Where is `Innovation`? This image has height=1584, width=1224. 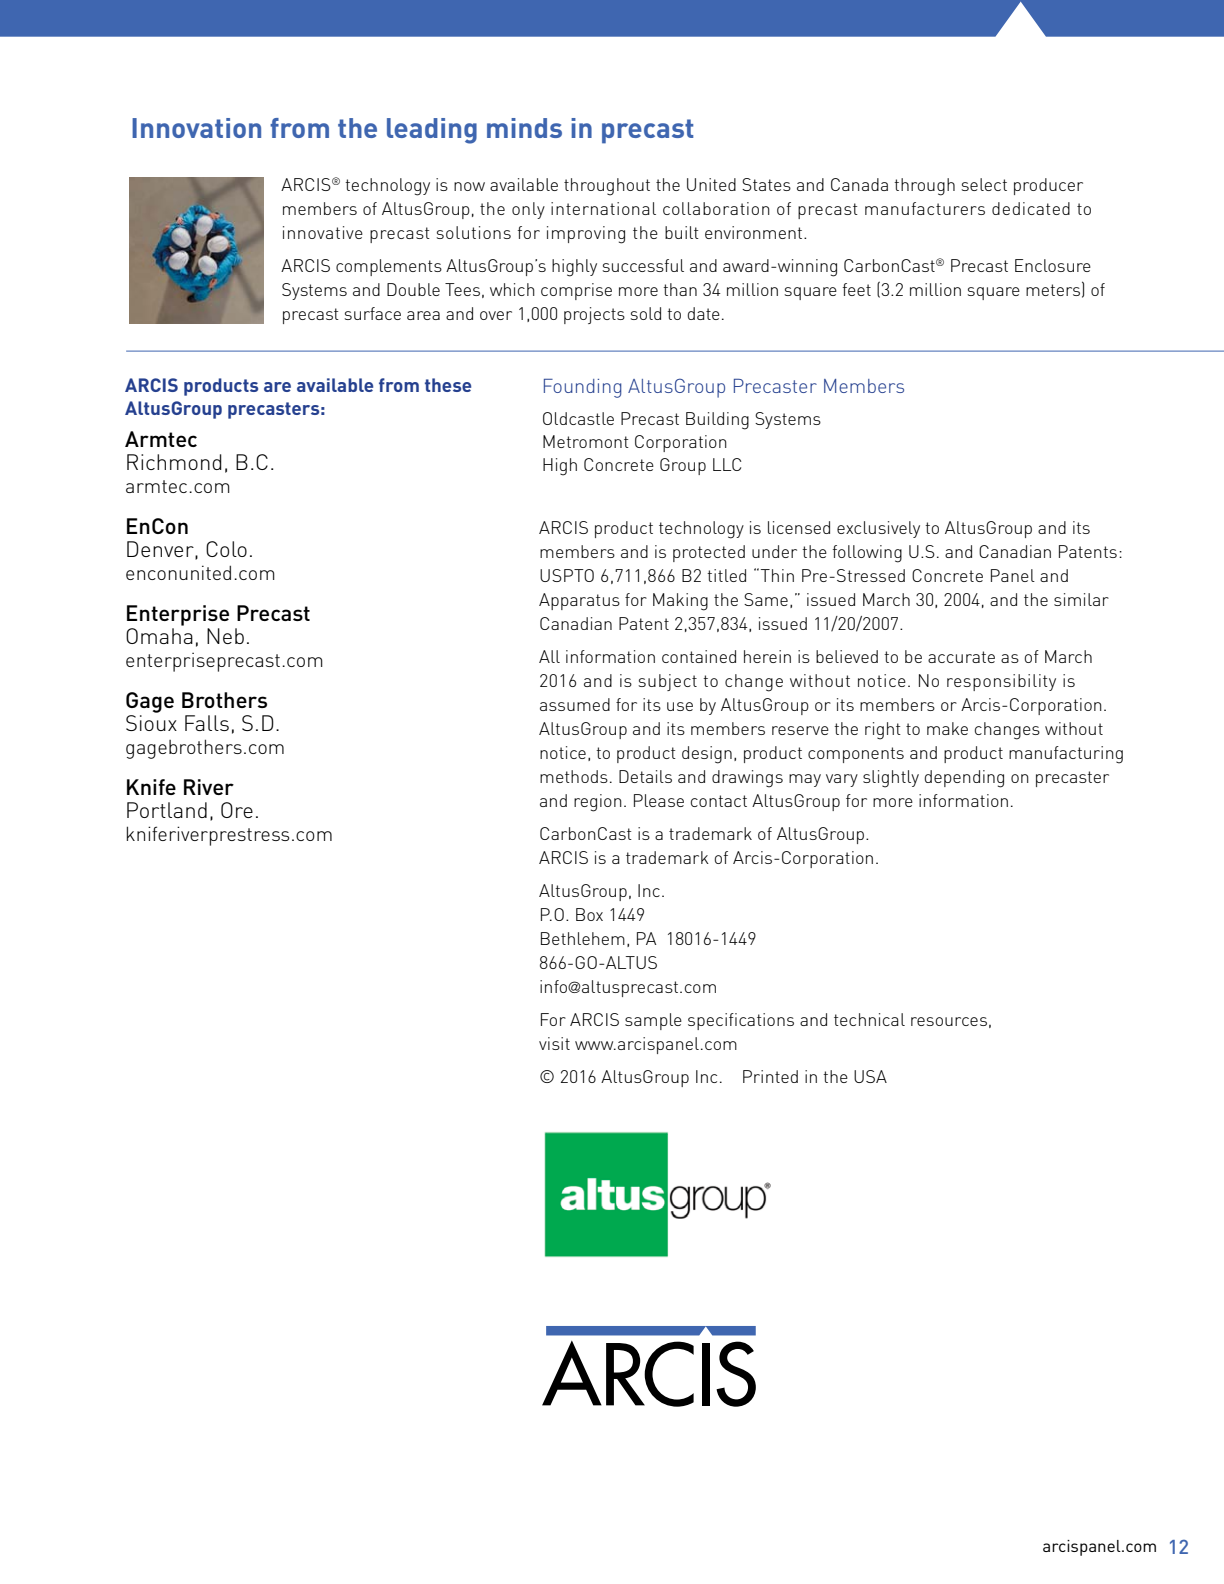 Innovation is located at coordinates (196, 128).
